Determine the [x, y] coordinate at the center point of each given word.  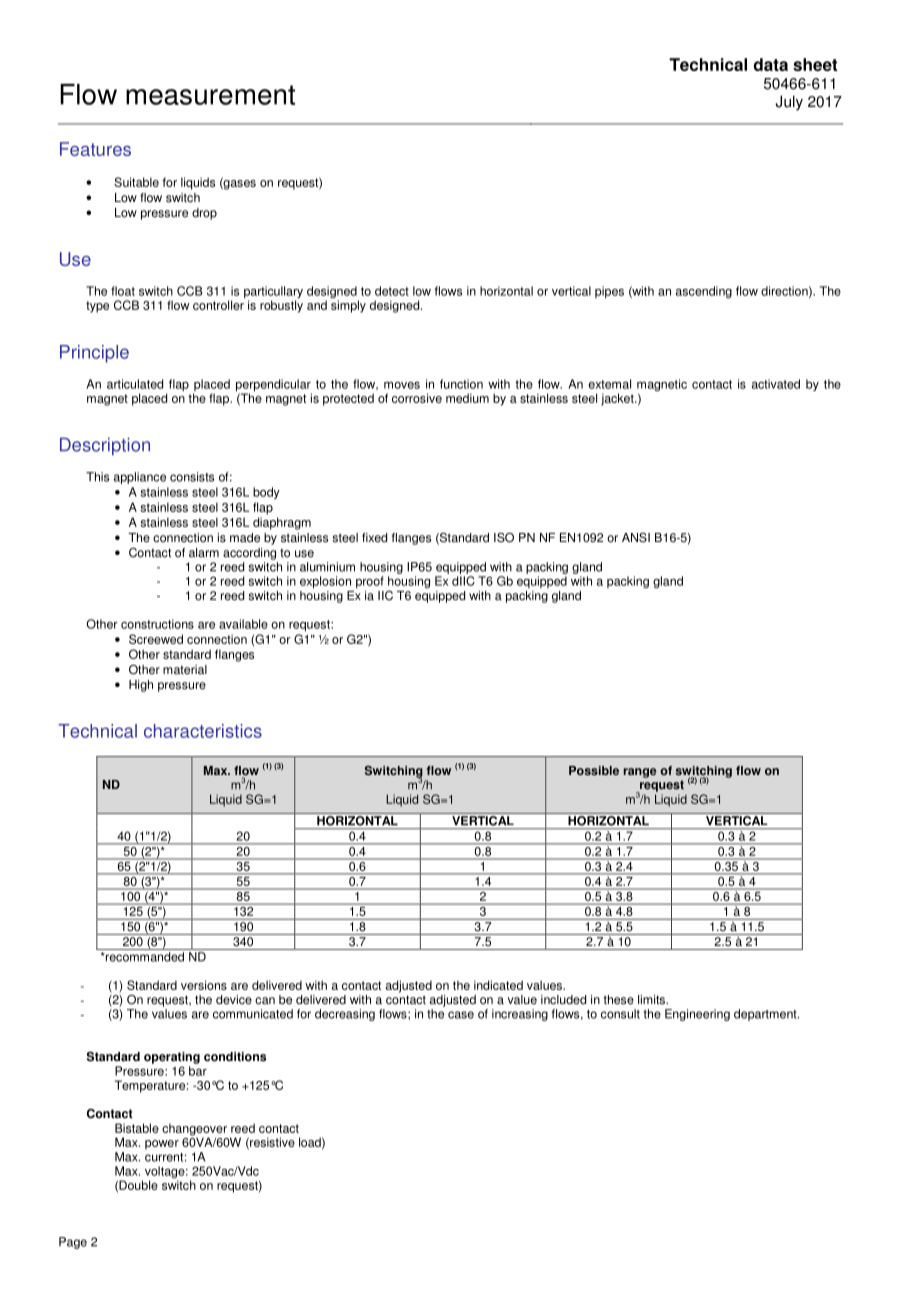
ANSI [636, 537]
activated [776, 384]
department [766, 1015]
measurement [210, 95]
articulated [135, 384]
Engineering [697, 1015]
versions [204, 985]
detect [392, 291]
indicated [498, 985]
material [185, 670]
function [461, 384]
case [461, 1015]
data [770, 64]
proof [370, 582]
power [162, 1145]
